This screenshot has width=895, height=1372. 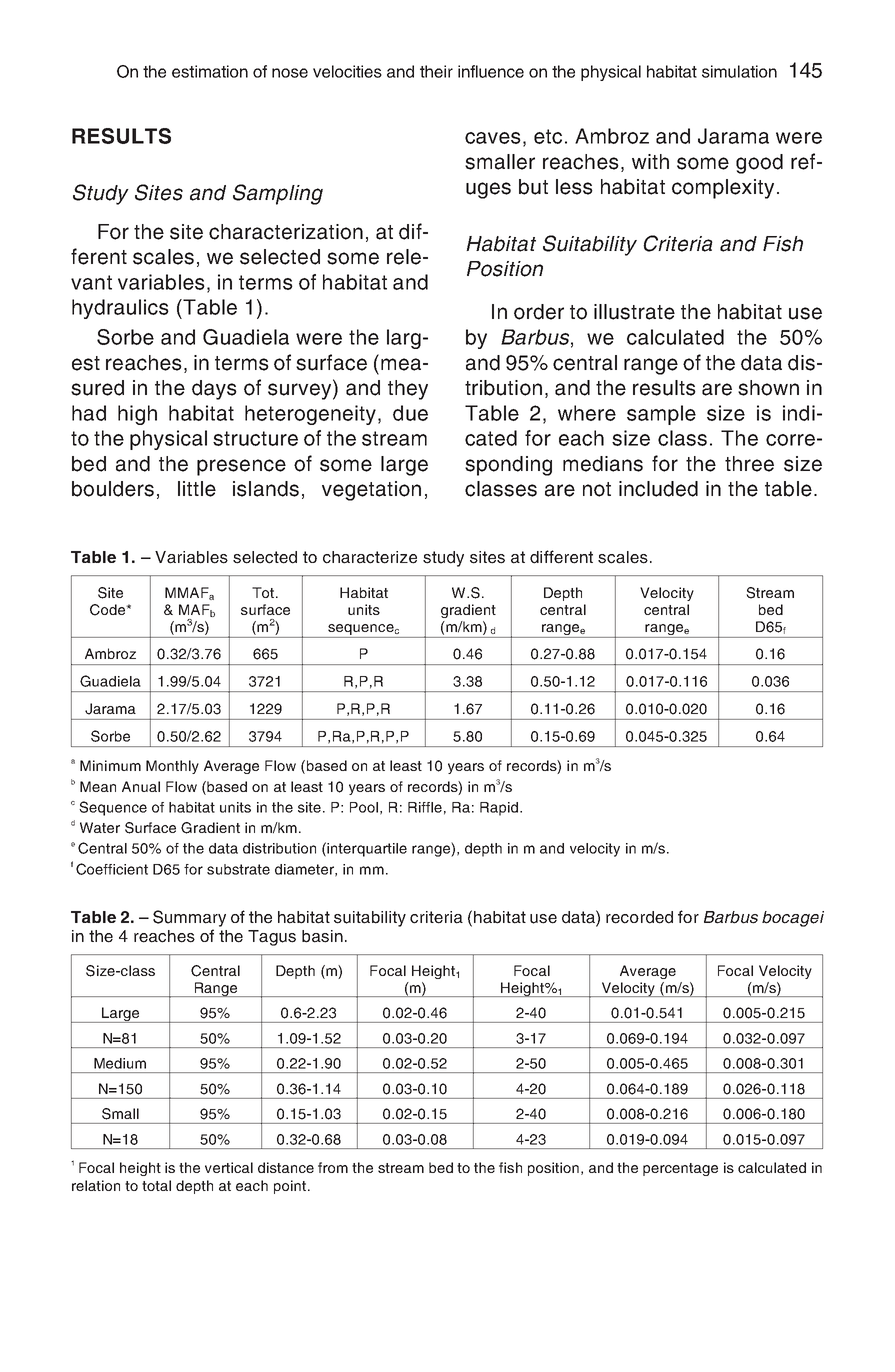 I want to click on included, so click(x=658, y=489).
